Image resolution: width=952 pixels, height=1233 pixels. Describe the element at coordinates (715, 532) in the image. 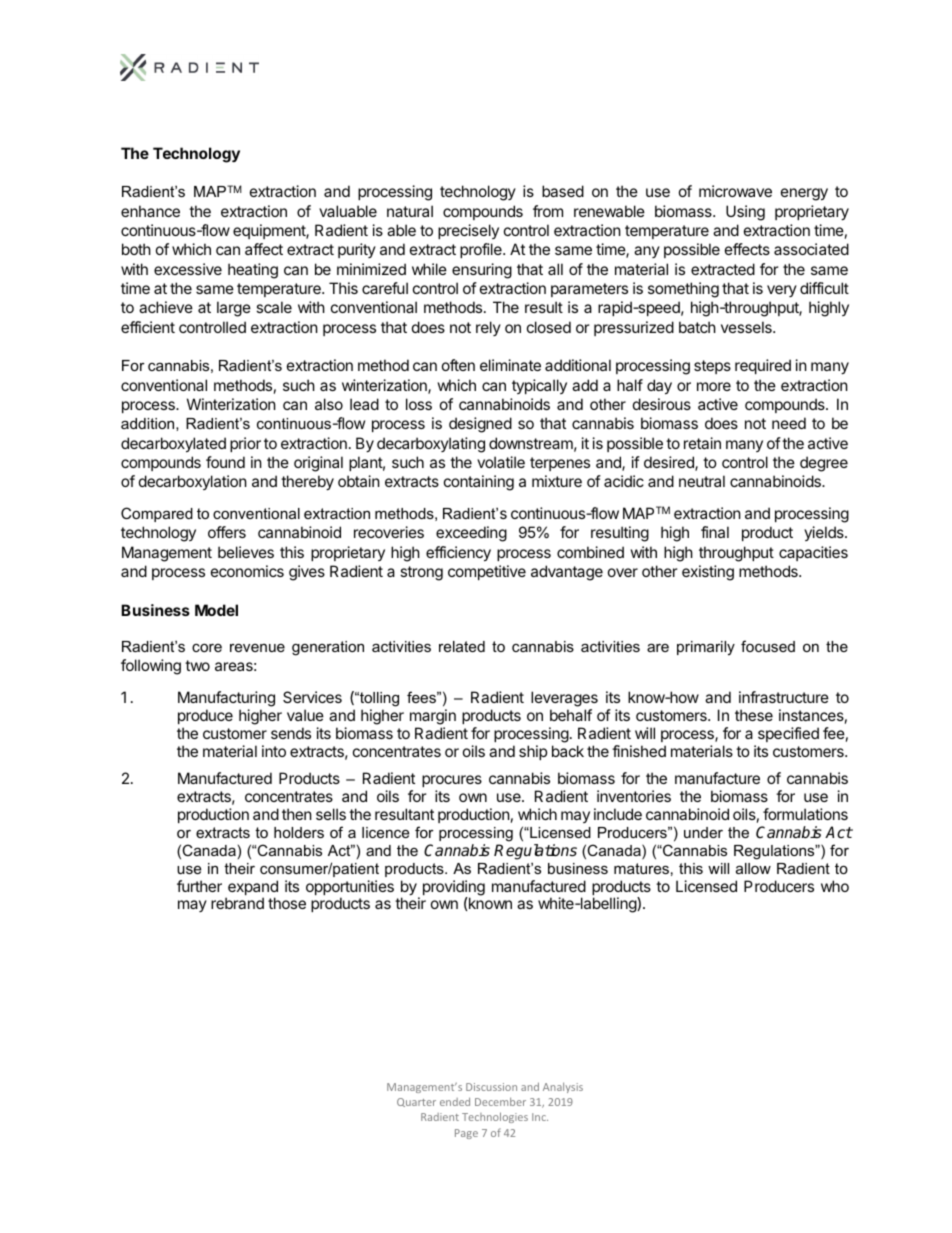

I see `final` at that location.
